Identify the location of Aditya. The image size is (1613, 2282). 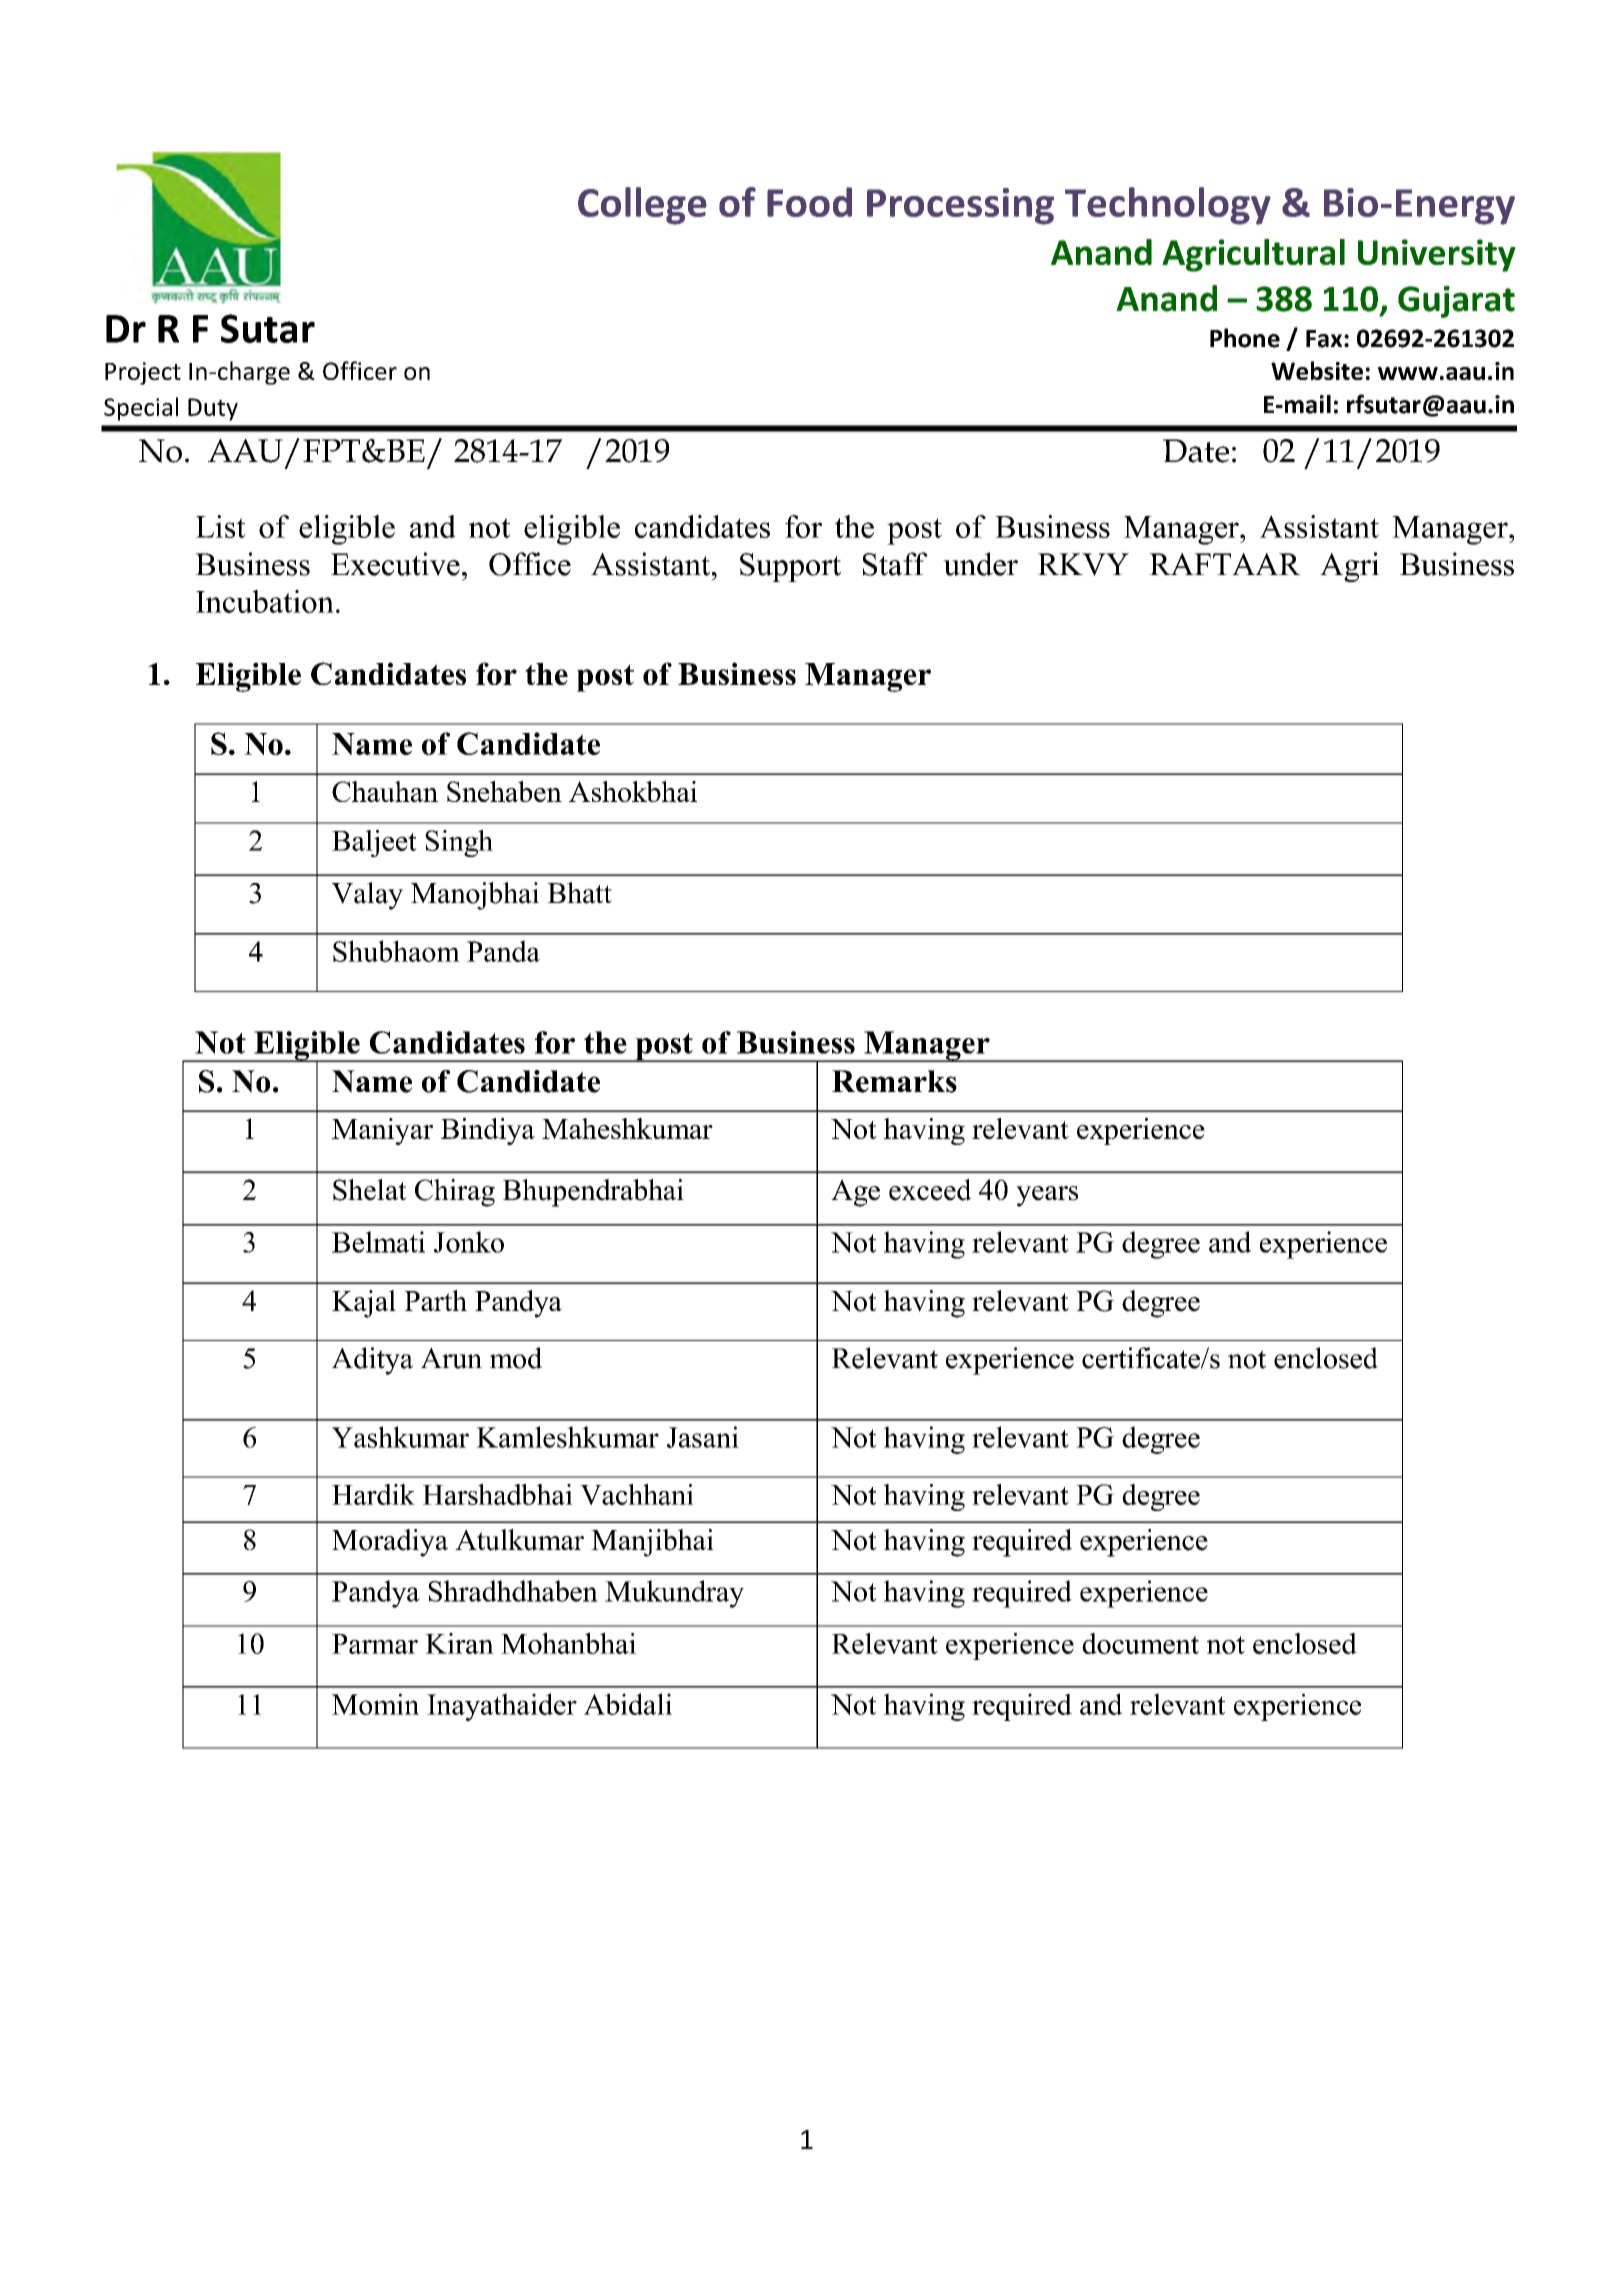
(372, 1361).
